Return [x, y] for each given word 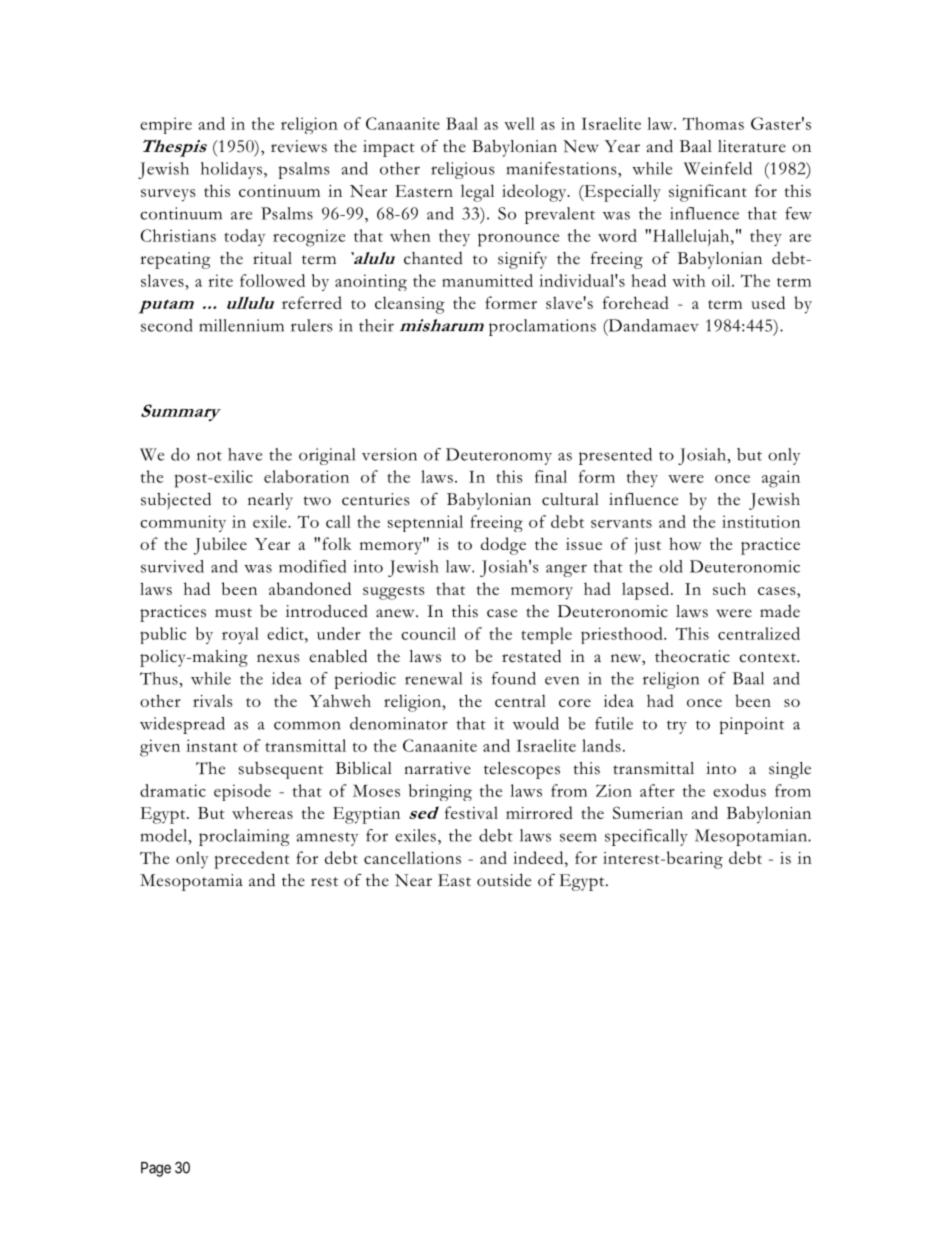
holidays [231, 170]
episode [242, 792]
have [245, 454]
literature [752, 146]
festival [471, 812]
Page [156, 1169]
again [781, 479]
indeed [539, 857]
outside [504, 880]
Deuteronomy [499, 456]
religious [463, 170]
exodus [739, 790]
